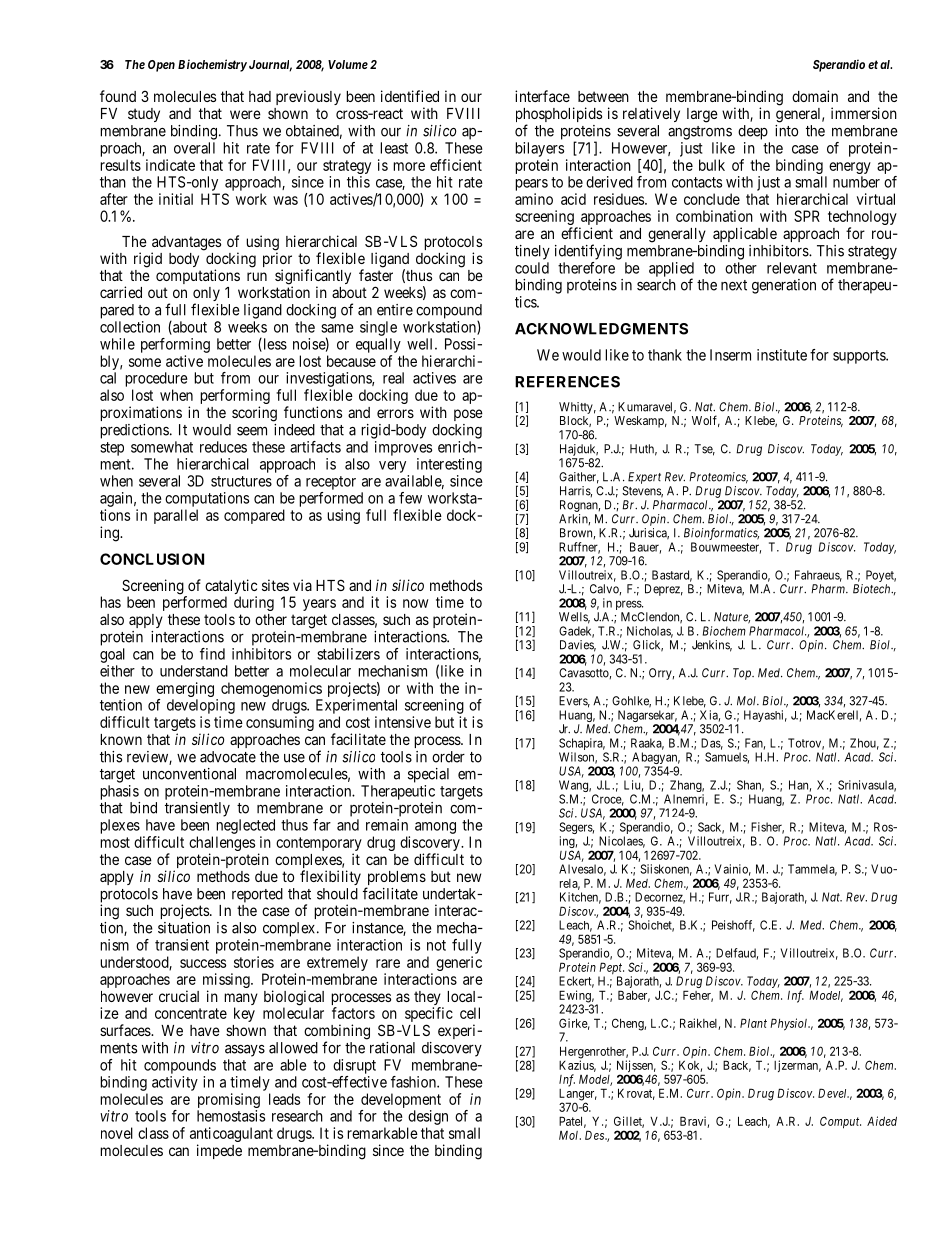 The image size is (952, 1233). What do you see at coordinates (743, 674) in the screenshot?
I see `Top` at bounding box center [743, 674].
